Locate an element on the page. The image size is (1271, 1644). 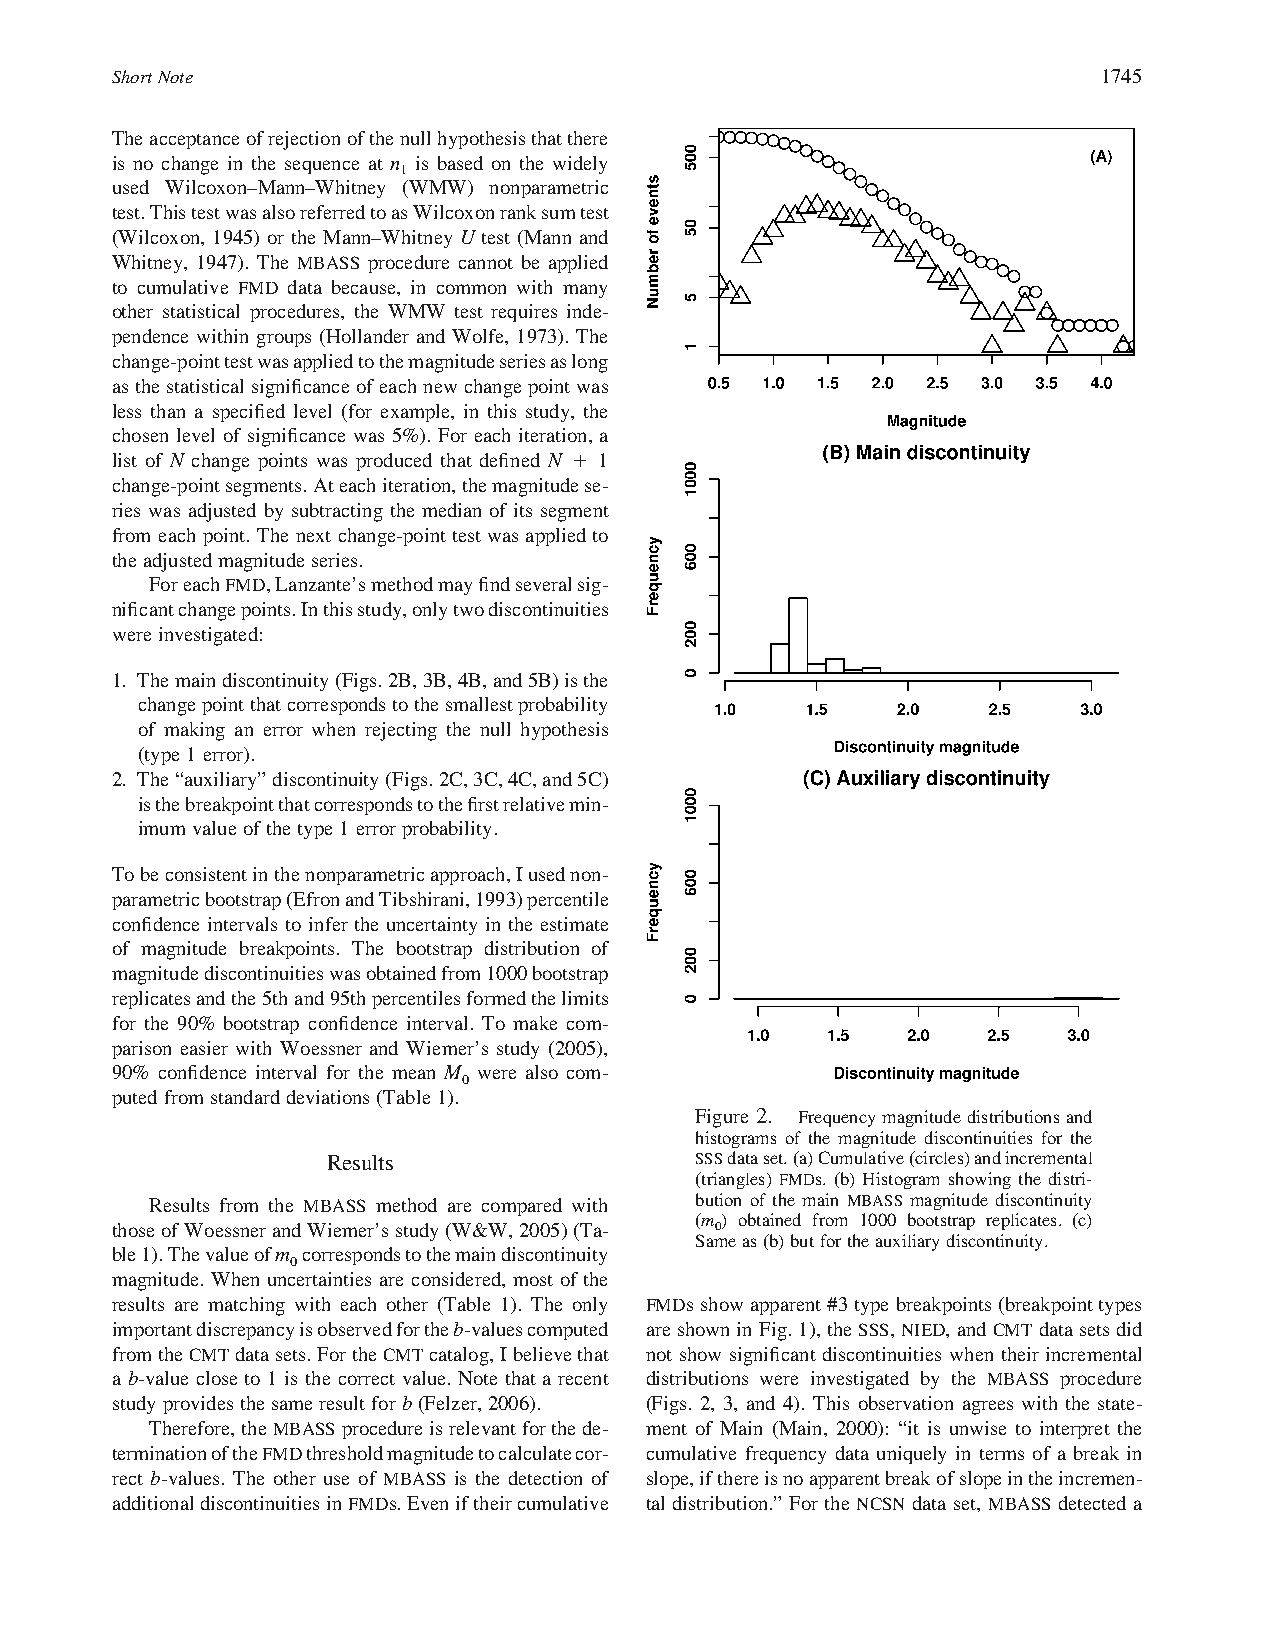
widely is located at coordinates (580, 165).
